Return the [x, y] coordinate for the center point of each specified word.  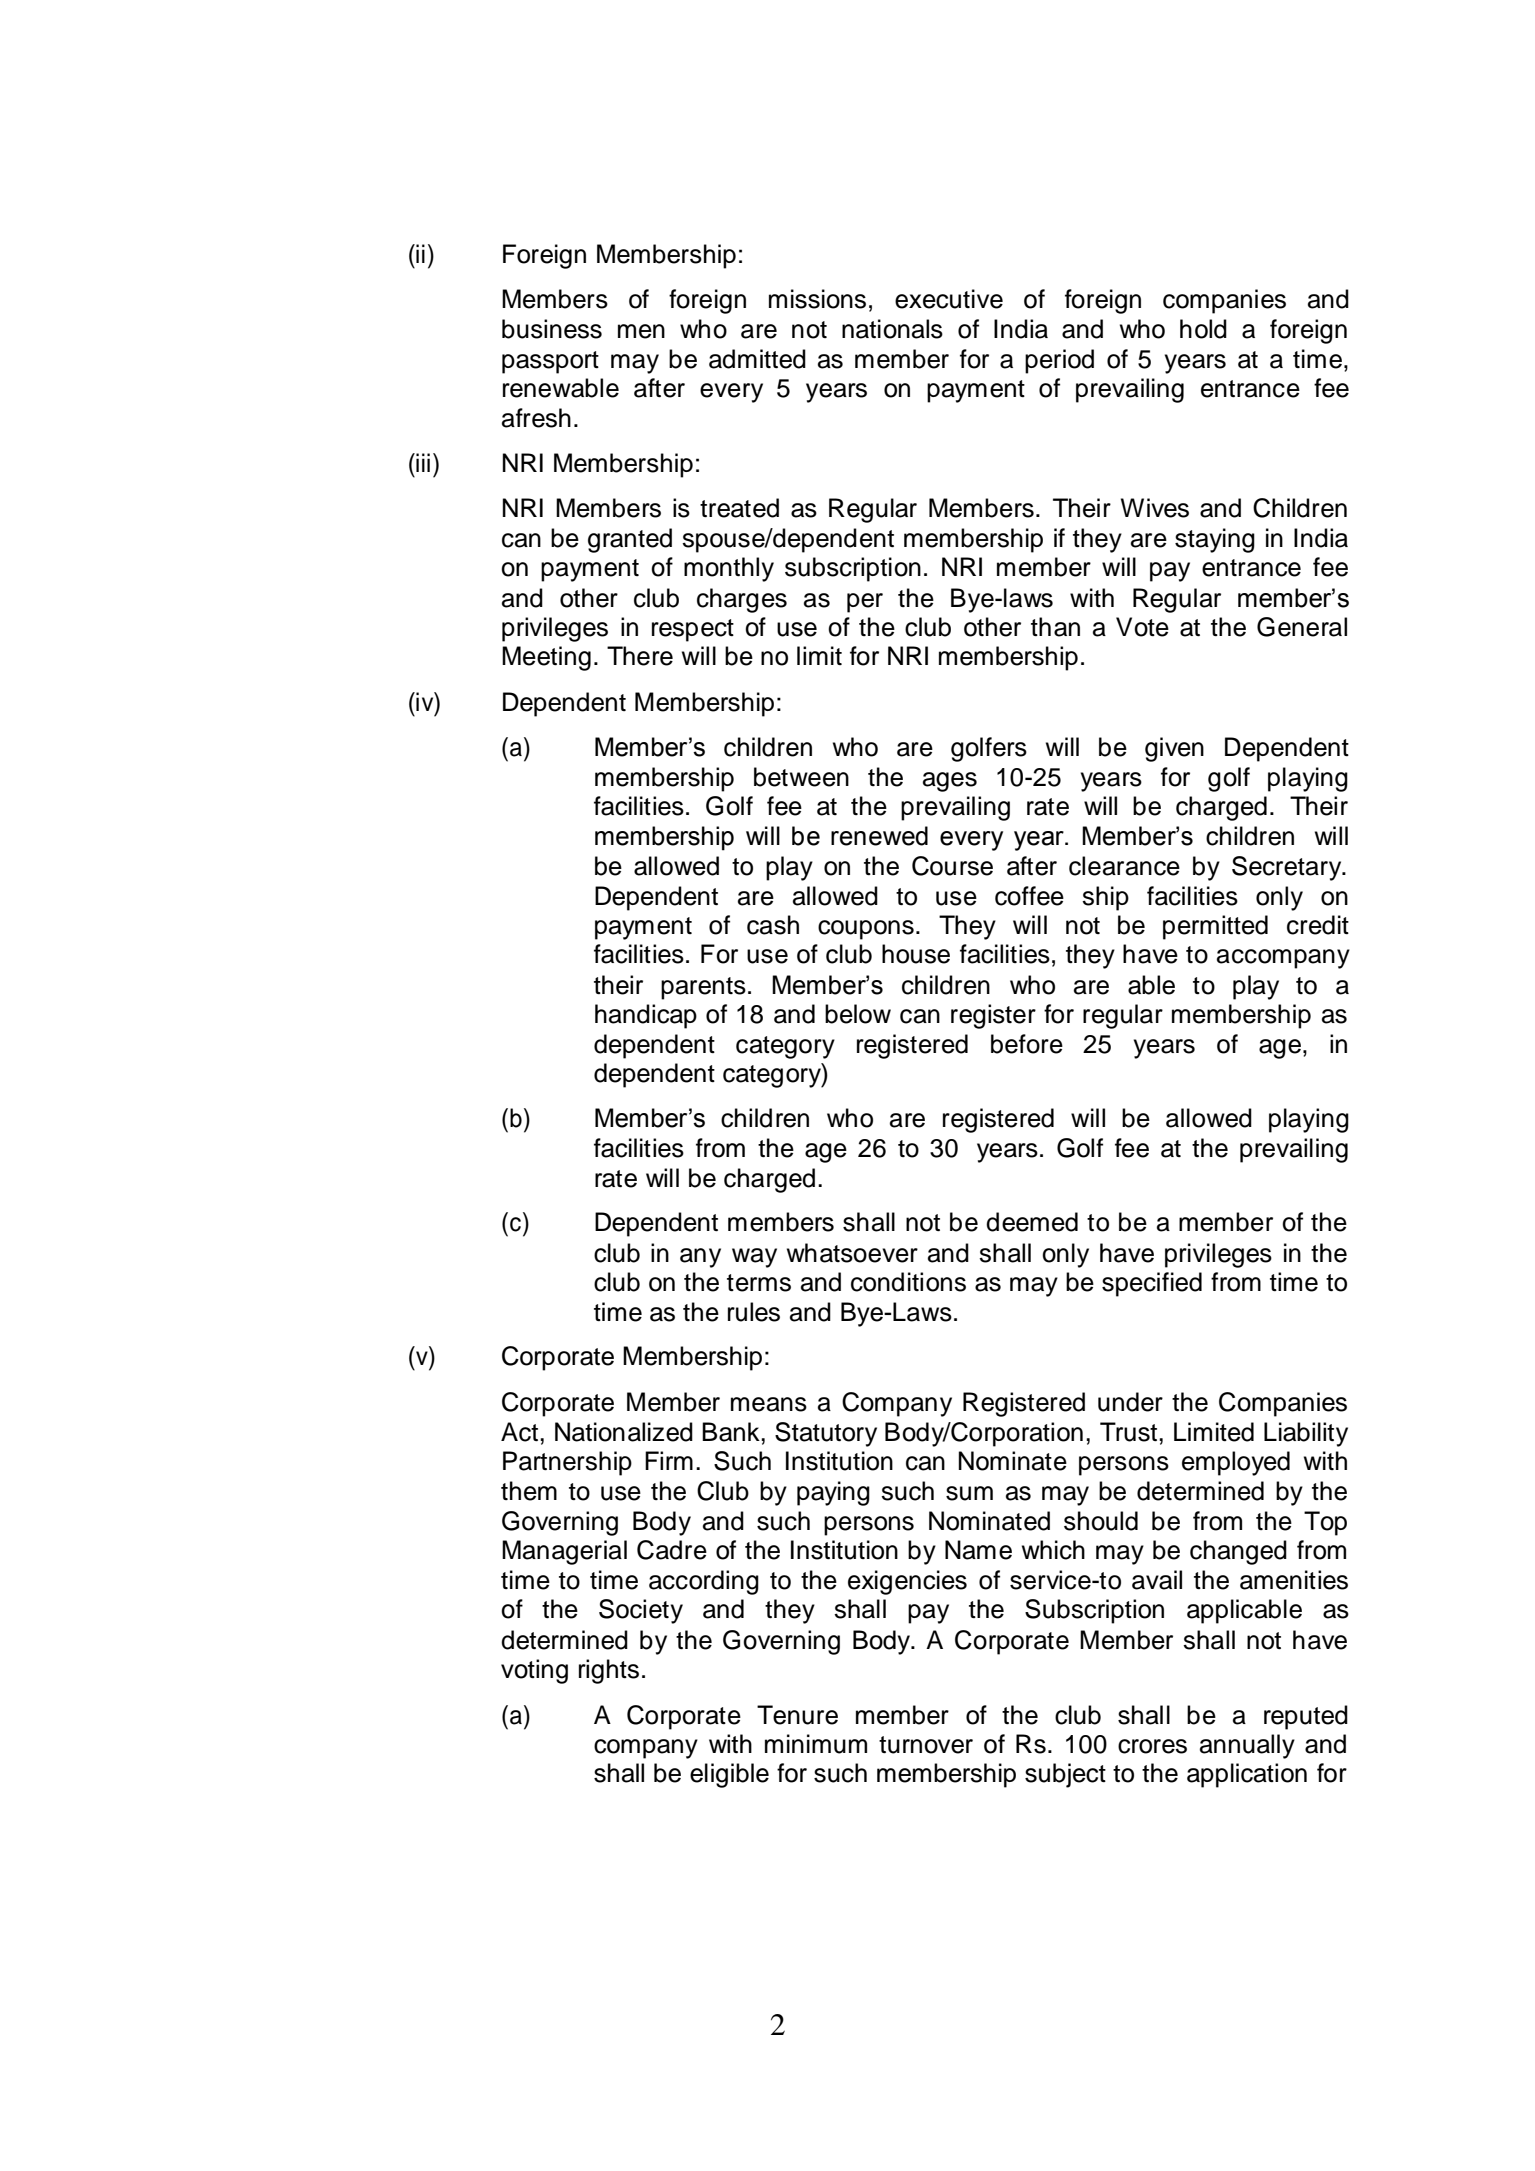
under [1130, 1402]
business [552, 329]
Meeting [546, 658]
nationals [892, 329]
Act [519, 1432]
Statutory [826, 1434]
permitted [1215, 927]
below [858, 1014]
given [1174, 749]
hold [1203, 329]
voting [534, 1671]
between [801, 777]
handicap [646, 1016]
